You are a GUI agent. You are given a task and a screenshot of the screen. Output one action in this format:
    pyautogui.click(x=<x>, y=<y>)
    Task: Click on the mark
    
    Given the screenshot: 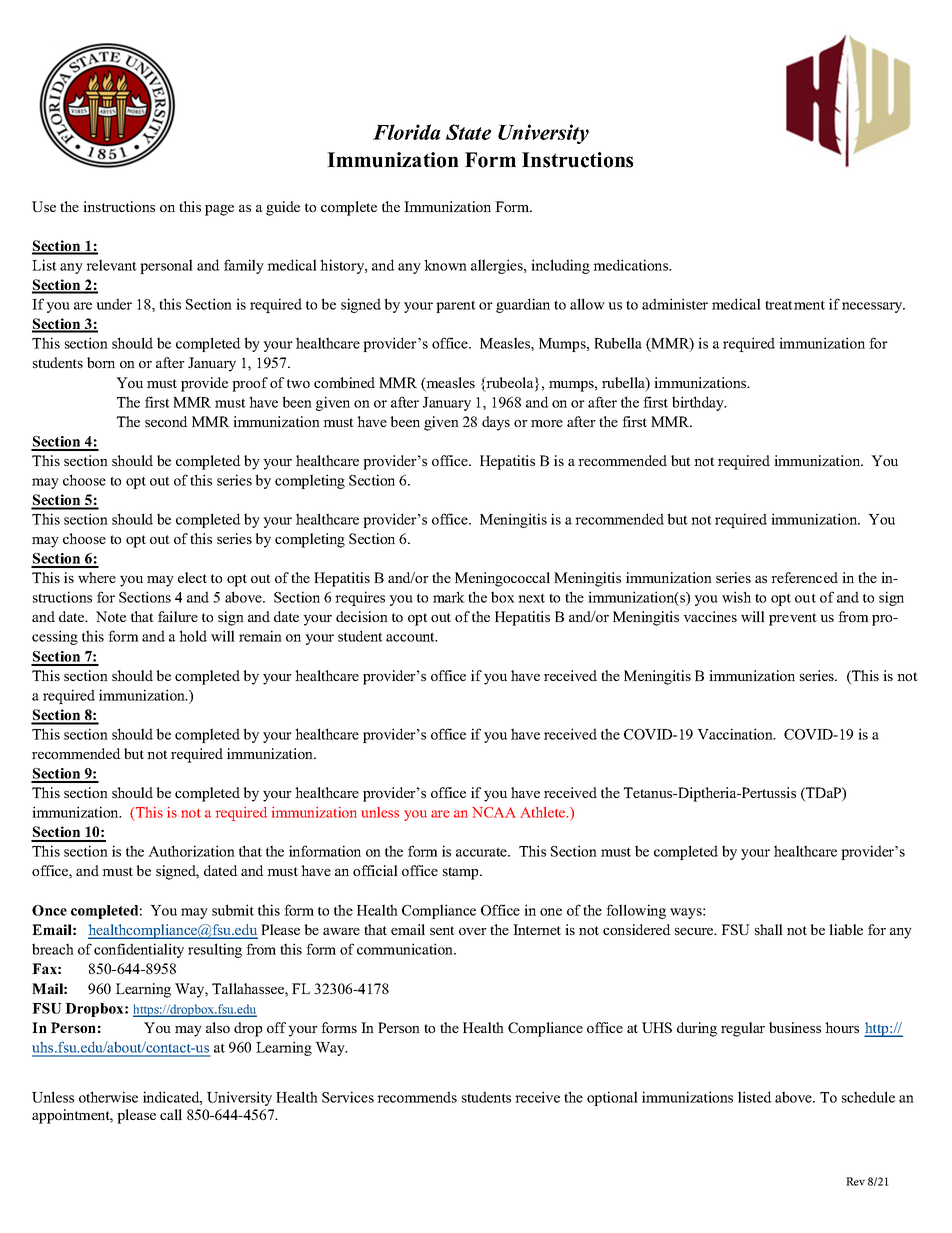 What is the action you would take?
    pyautogui.click(x=449, y=597)
